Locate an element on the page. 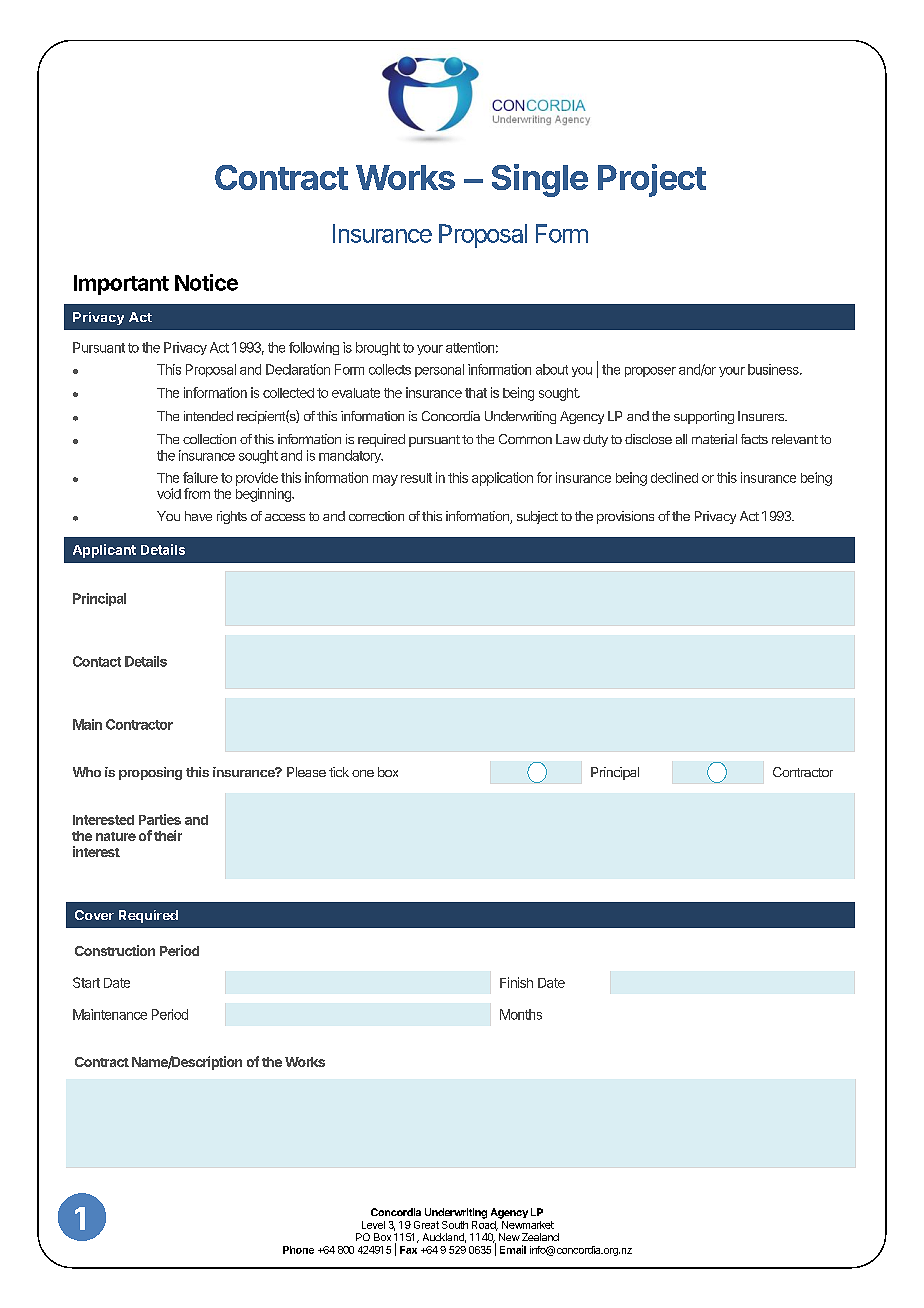  Project is located at coordinates (652, 180).
